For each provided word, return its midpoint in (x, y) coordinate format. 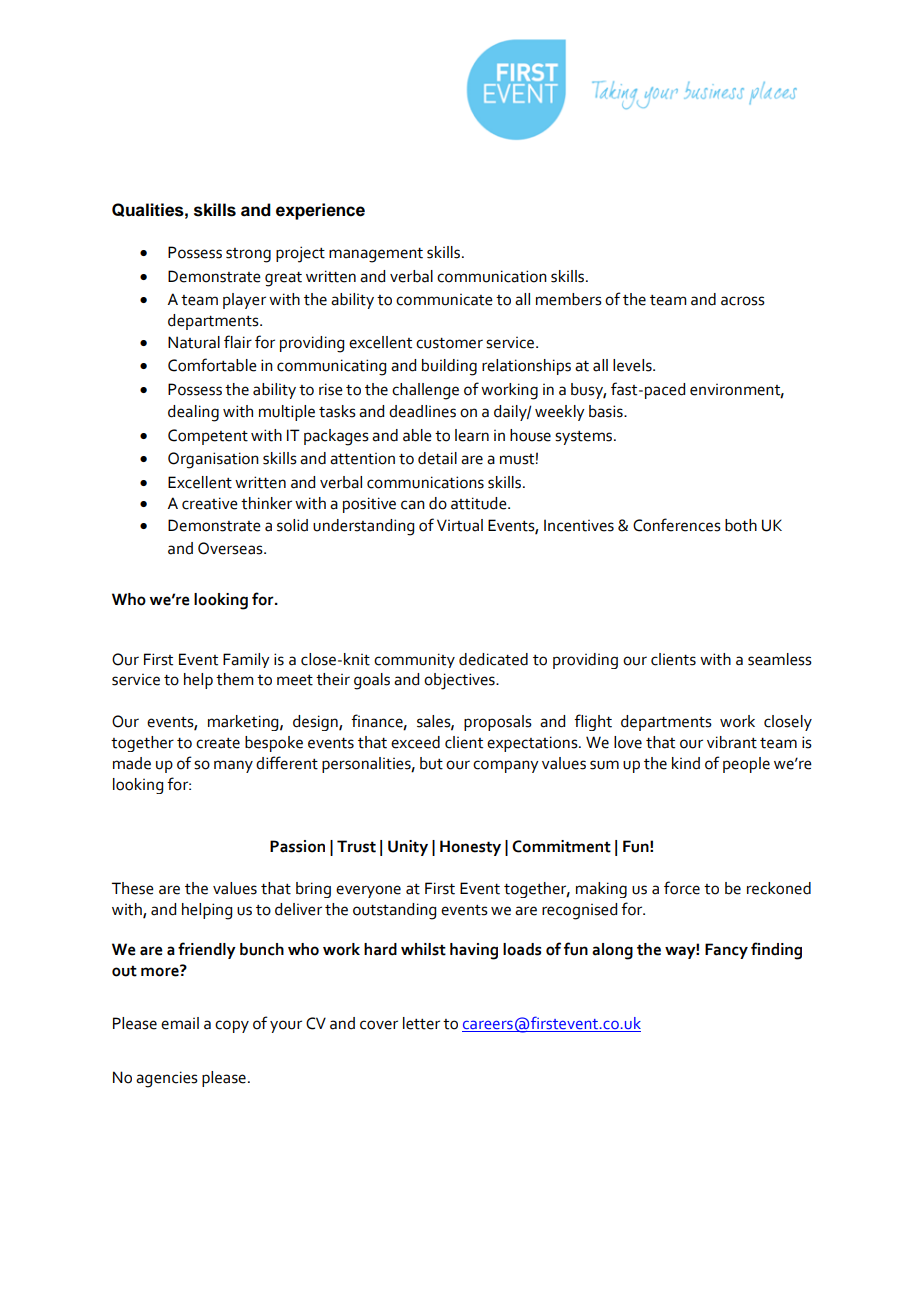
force (682, 888)
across (743, 301)
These (133, 888)
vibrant (732, 742)
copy (232, 1026)
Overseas (231, 548)
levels (633, 365)
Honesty (470, 848)
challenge (425, 391)
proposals (498, 723)
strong (248, 255)
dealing (193, 413)
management (376, 255)
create (218, 743)
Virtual (460, 525)
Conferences (677, 525)
